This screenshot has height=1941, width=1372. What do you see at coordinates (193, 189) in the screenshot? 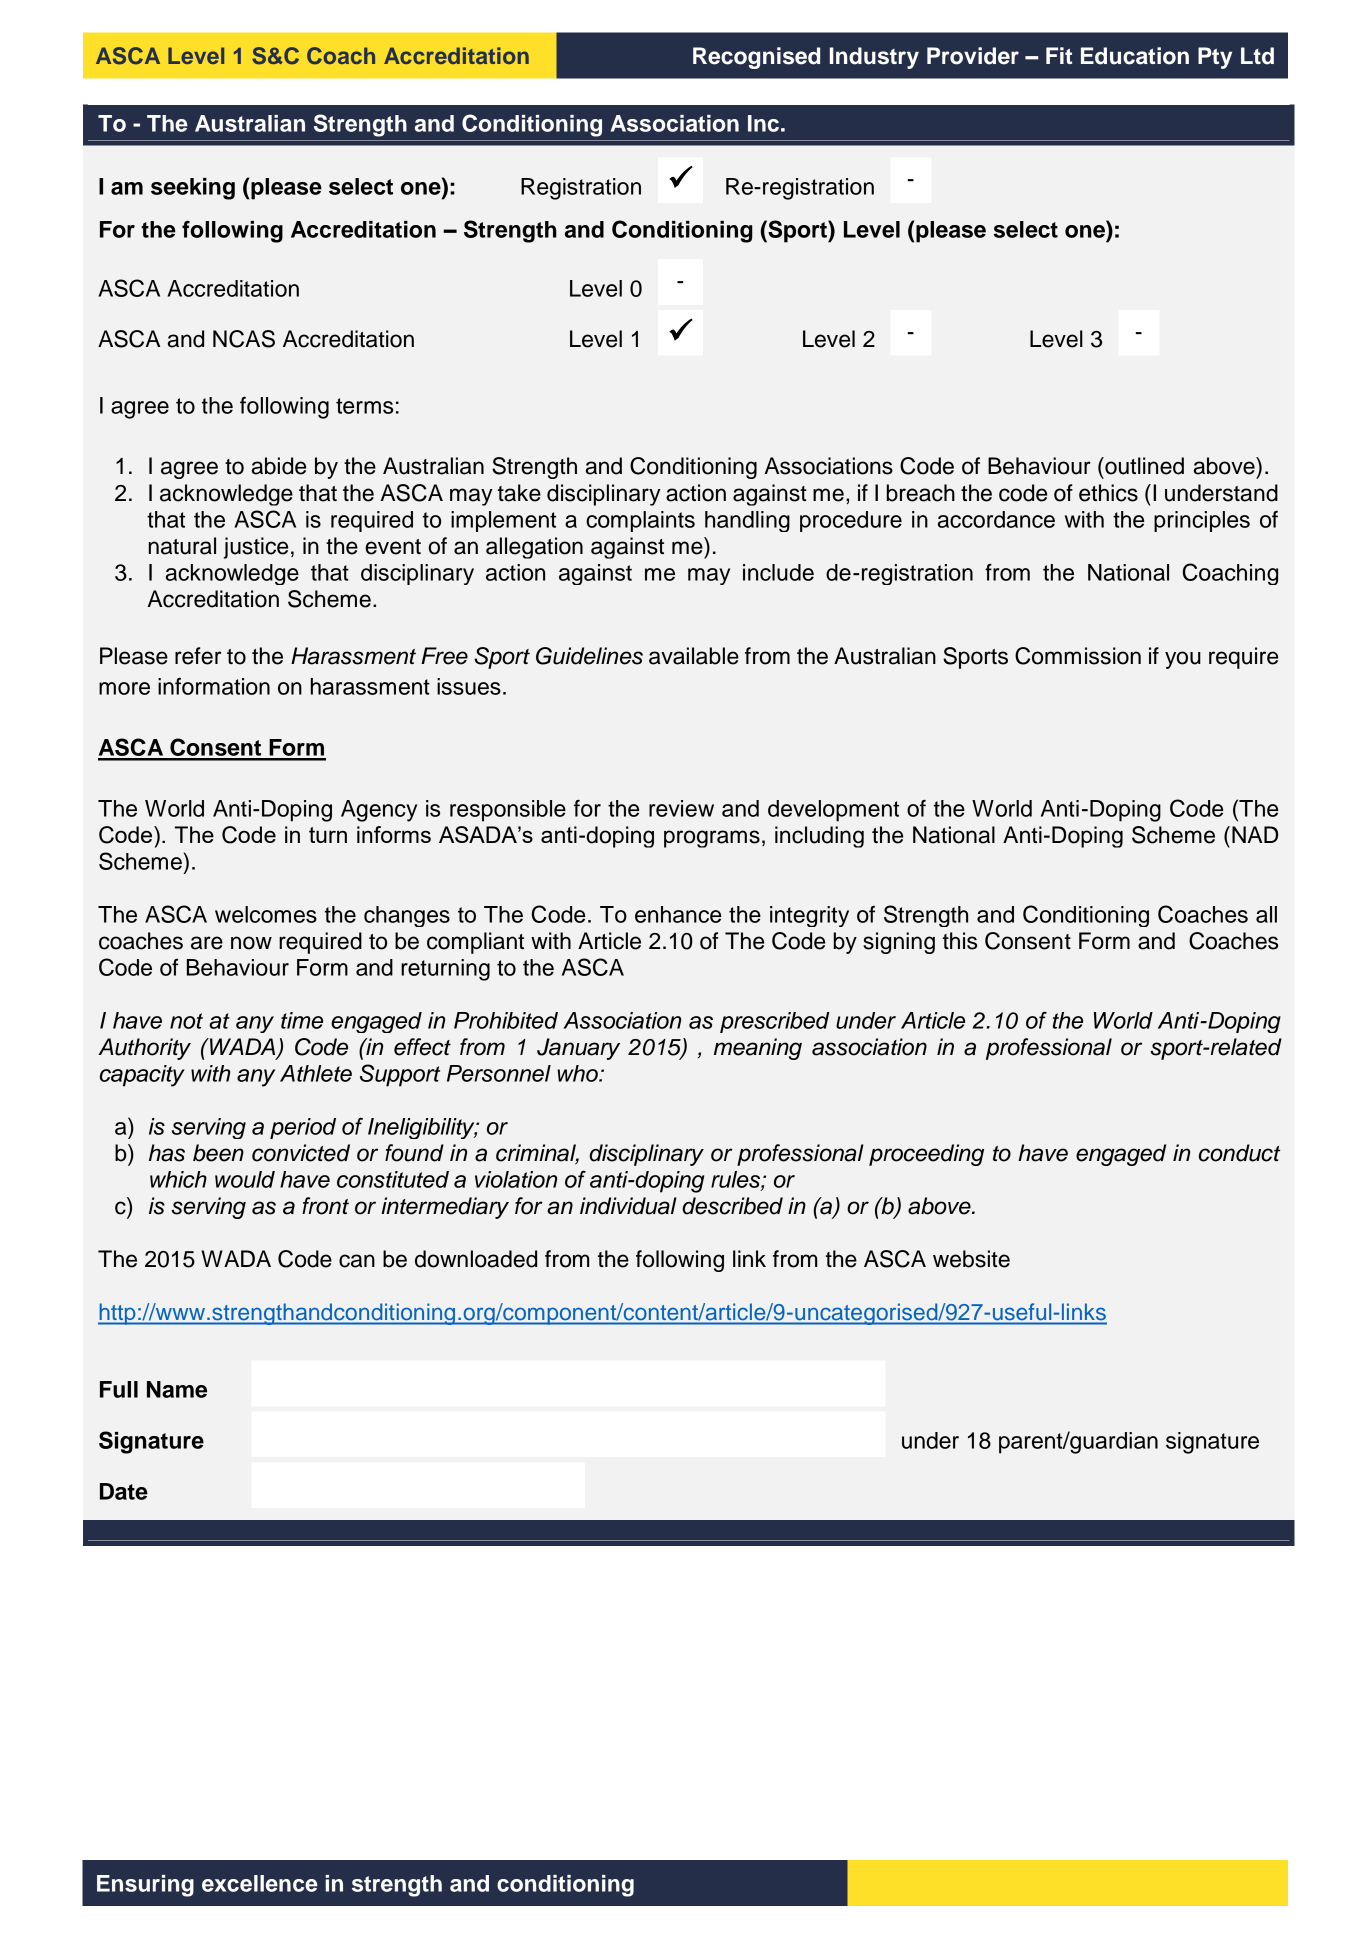
I see `seeking` at bounding box center [193, 189].
